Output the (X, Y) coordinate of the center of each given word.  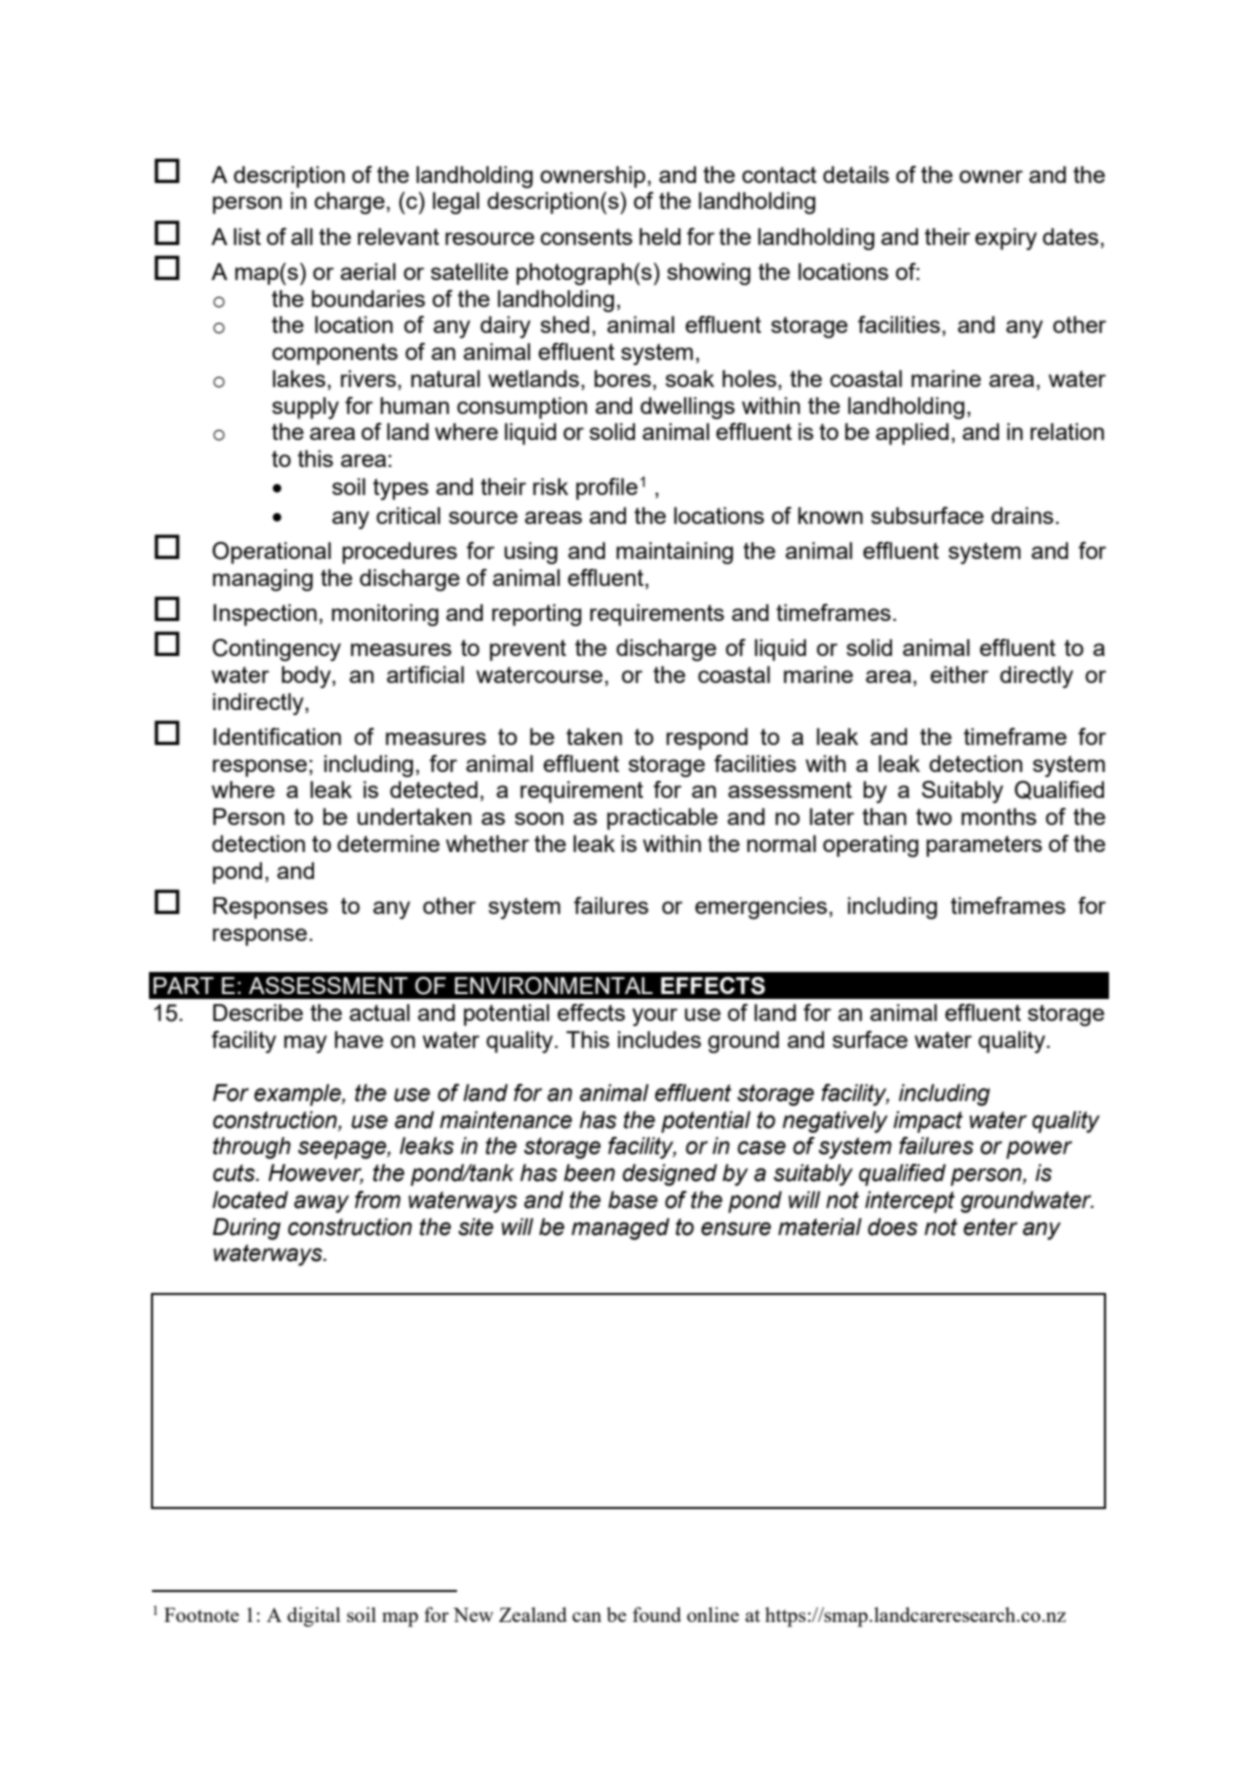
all (302, 236)
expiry (1006, 239)
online (713, 1614)
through (252, 1148)
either (959, 674)
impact (928, 1122)
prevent (528, 650)
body (307, 677)
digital (314, 1617)
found (657, 1614)
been (589, 1173)
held (660, 236)
